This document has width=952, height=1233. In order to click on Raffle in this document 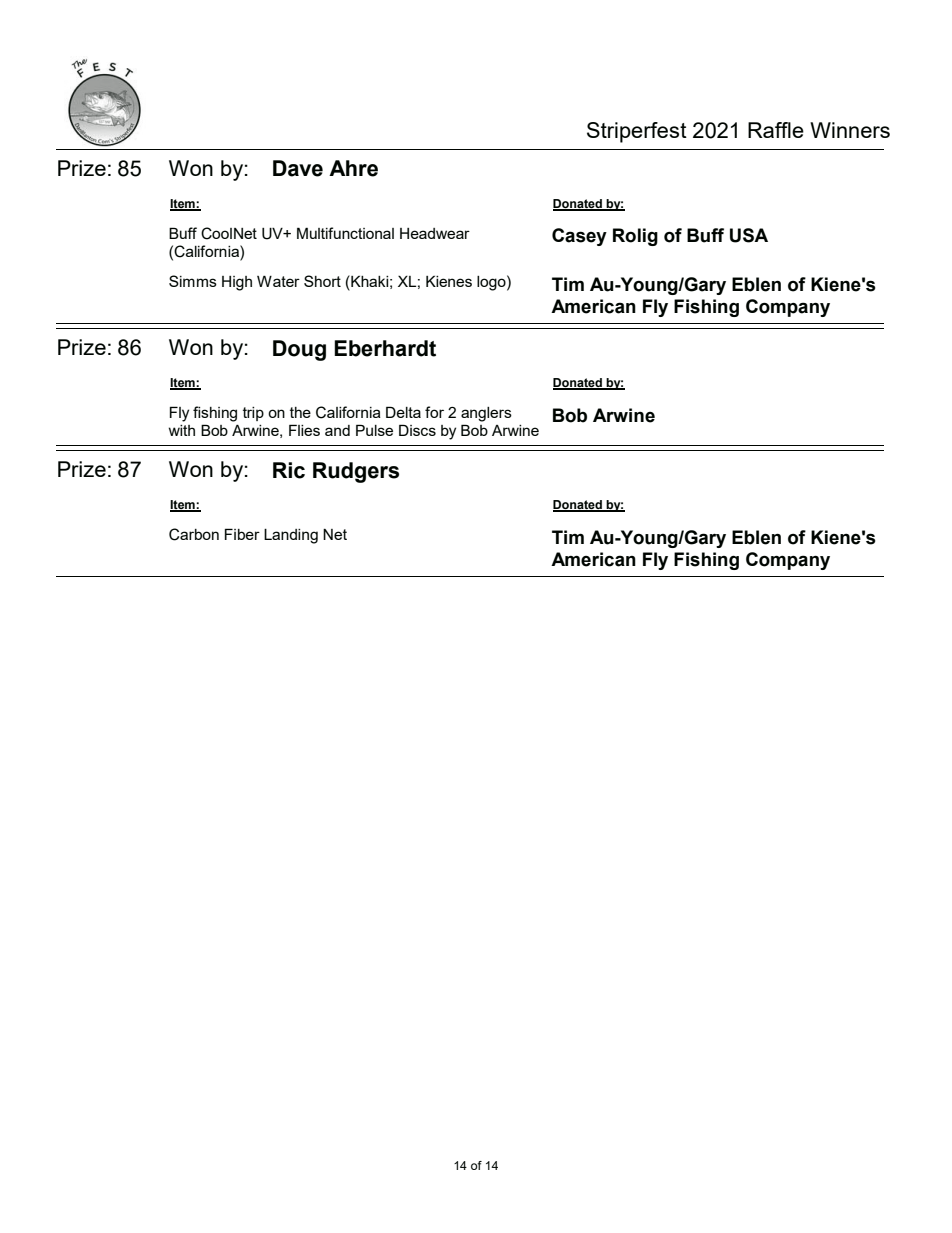, I will do `click(776, 130)`.
